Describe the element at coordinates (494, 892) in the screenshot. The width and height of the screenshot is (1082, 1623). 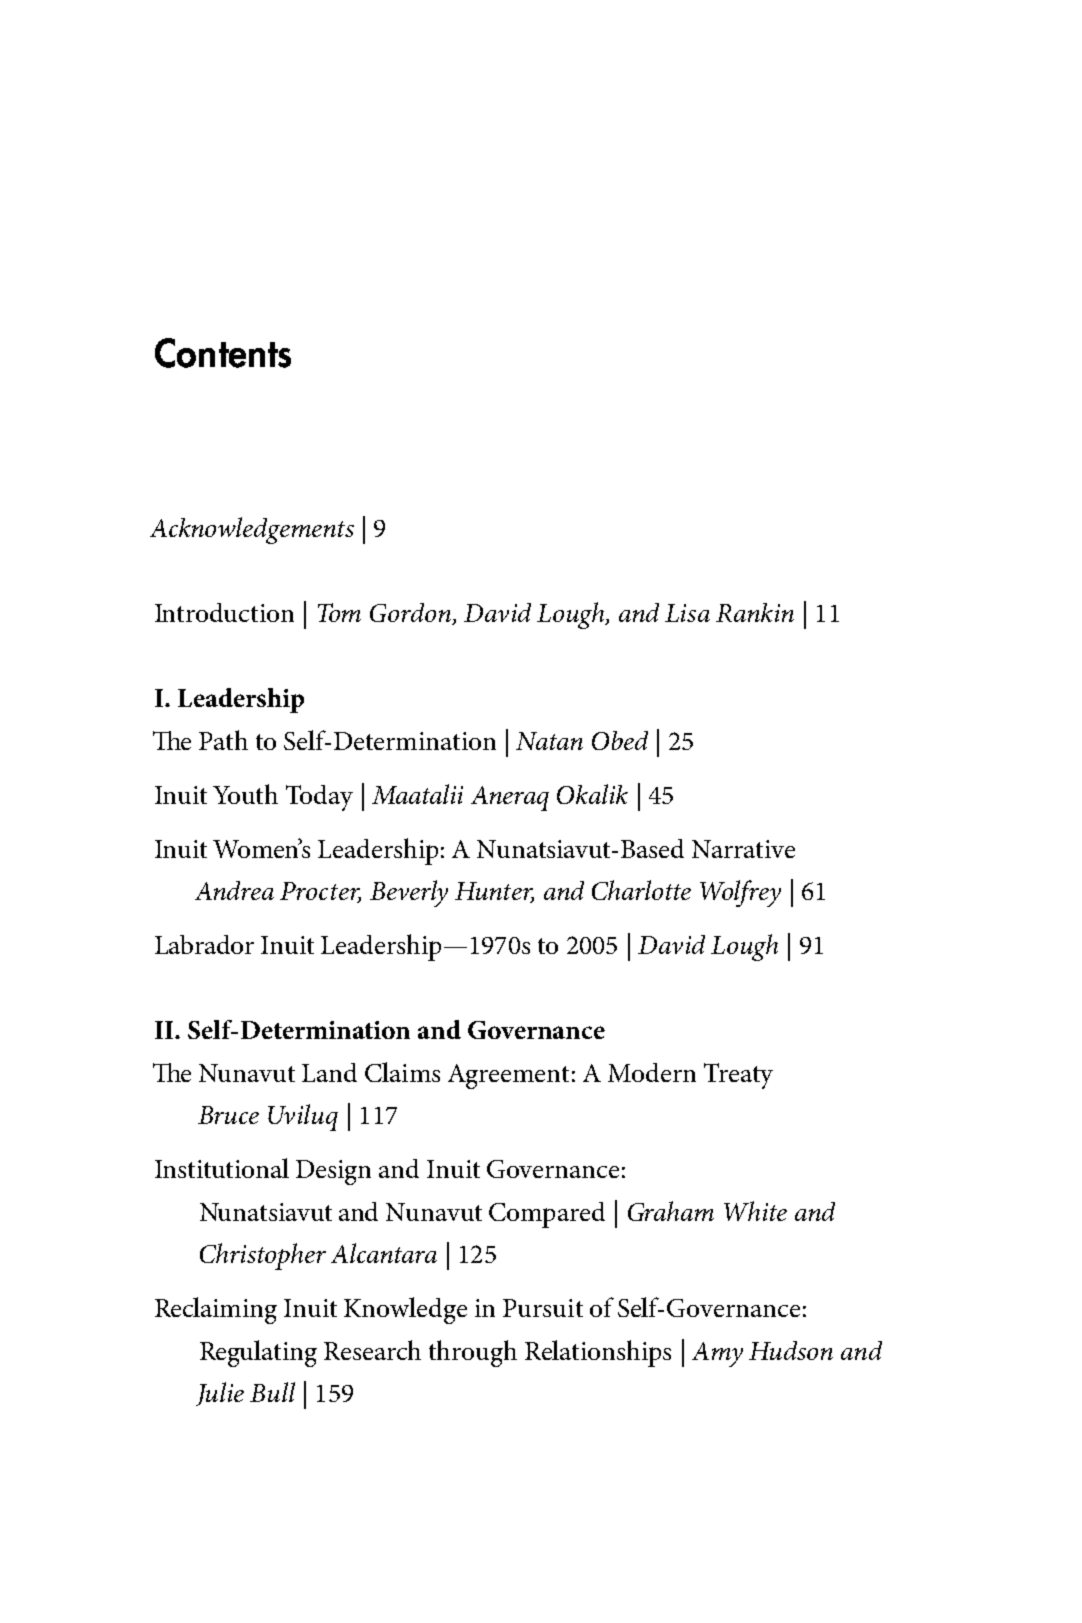
I see `Hunter` at that location.
